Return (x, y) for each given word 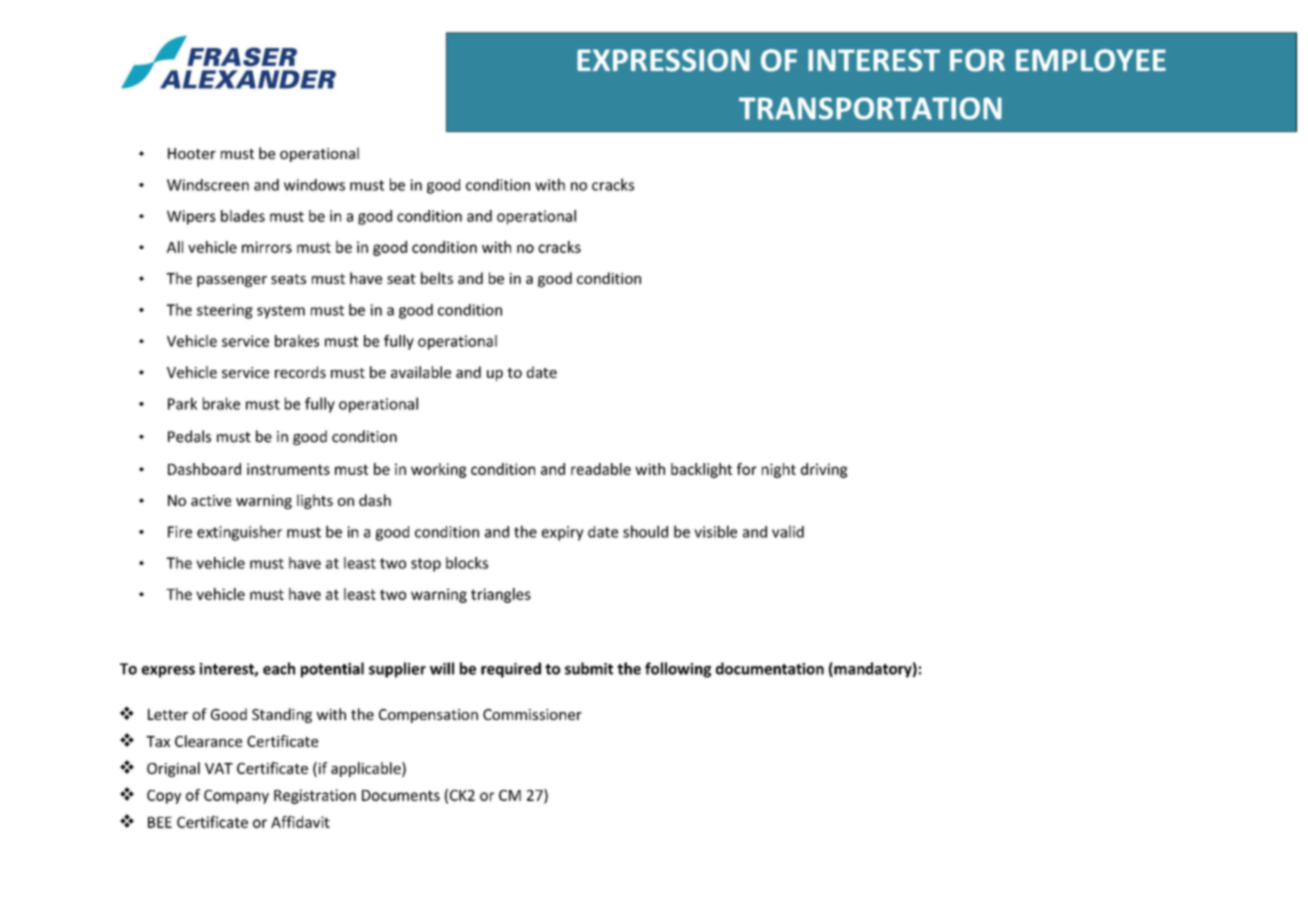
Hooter (192, 153)
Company (236, 797)
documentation (770, 668)
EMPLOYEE (1091, 60)
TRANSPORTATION (870, 108)
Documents (401, 795)
